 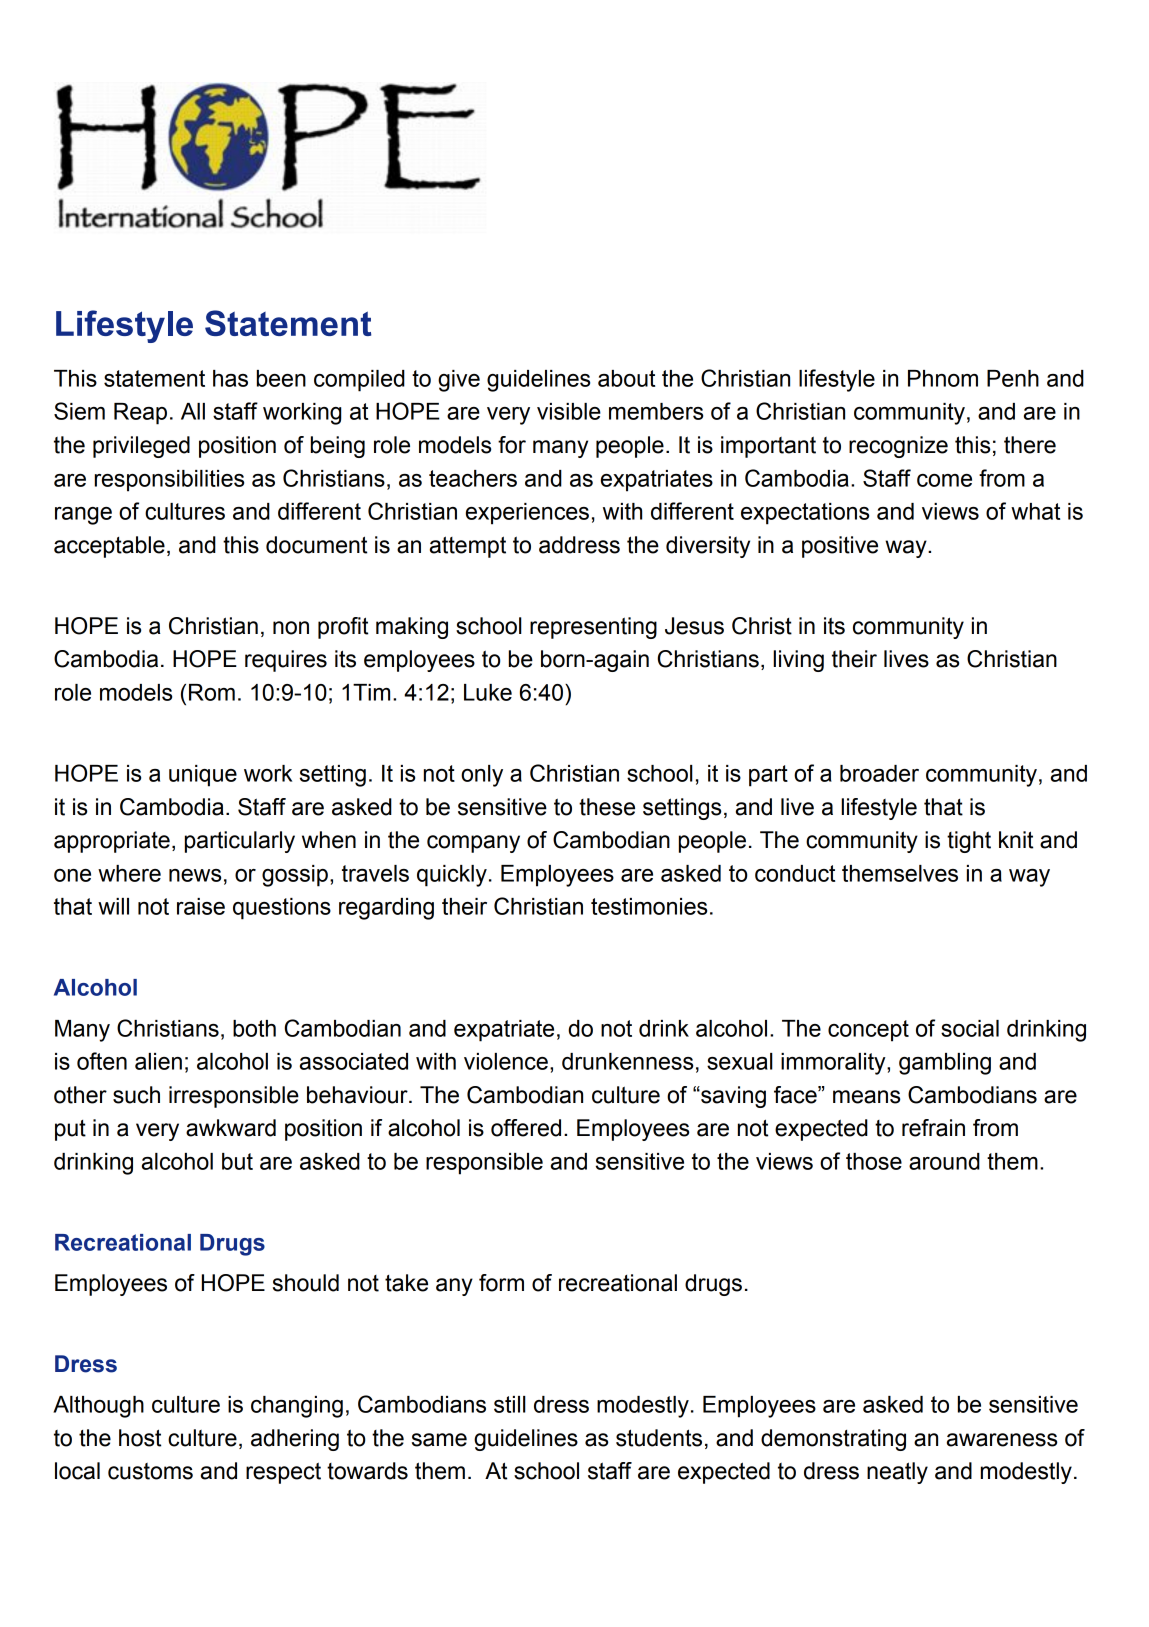 I want to click on means, so click(x=866, y=1097).
